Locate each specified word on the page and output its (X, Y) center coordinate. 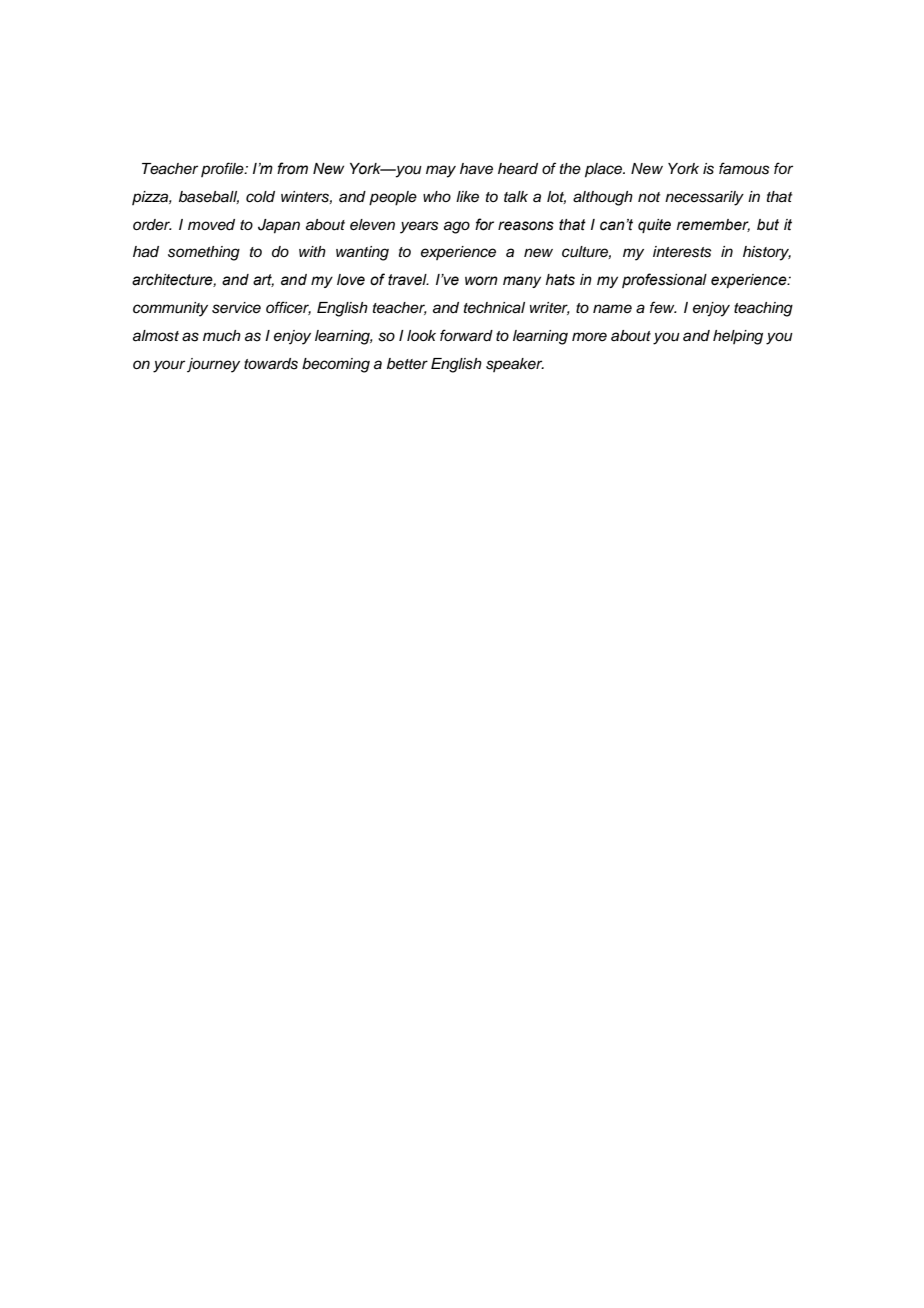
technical (494, 308)
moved (211, 224)
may (441, 171)
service (236, 308)
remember (713, 225)
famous (744, 168)
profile (223, 169)
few (663, 307)
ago (457, 227)
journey (213, 365)
